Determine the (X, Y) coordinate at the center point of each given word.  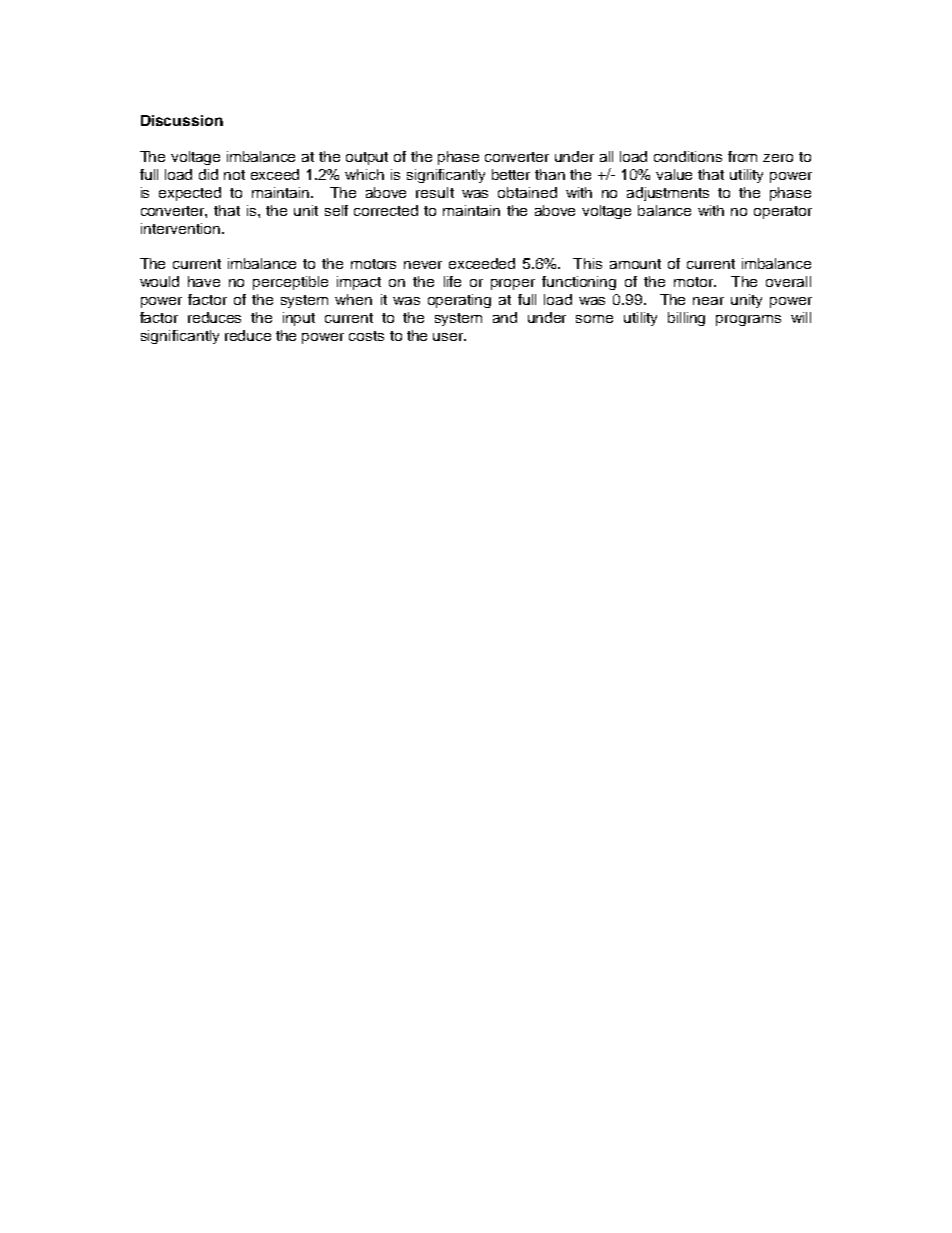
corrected (386, 210)
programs (748, 320)
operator (783, 212)
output (367, 158)
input (299, 319)
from (742, 156)
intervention (180, 228)
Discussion (182, 120)
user (449, 337)
